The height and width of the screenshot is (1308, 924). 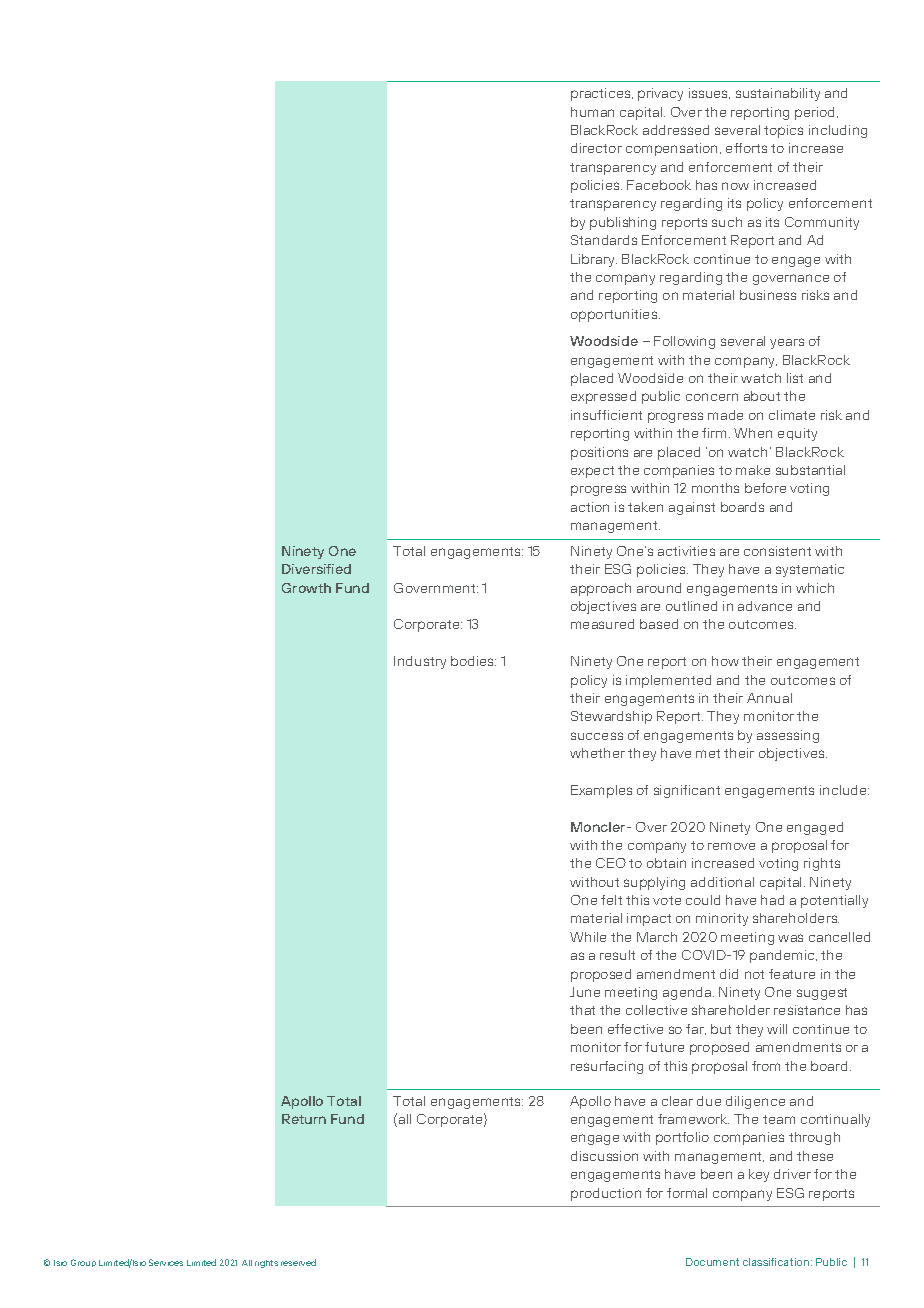 I want to click on Annual, so click(x=769, y=698).
